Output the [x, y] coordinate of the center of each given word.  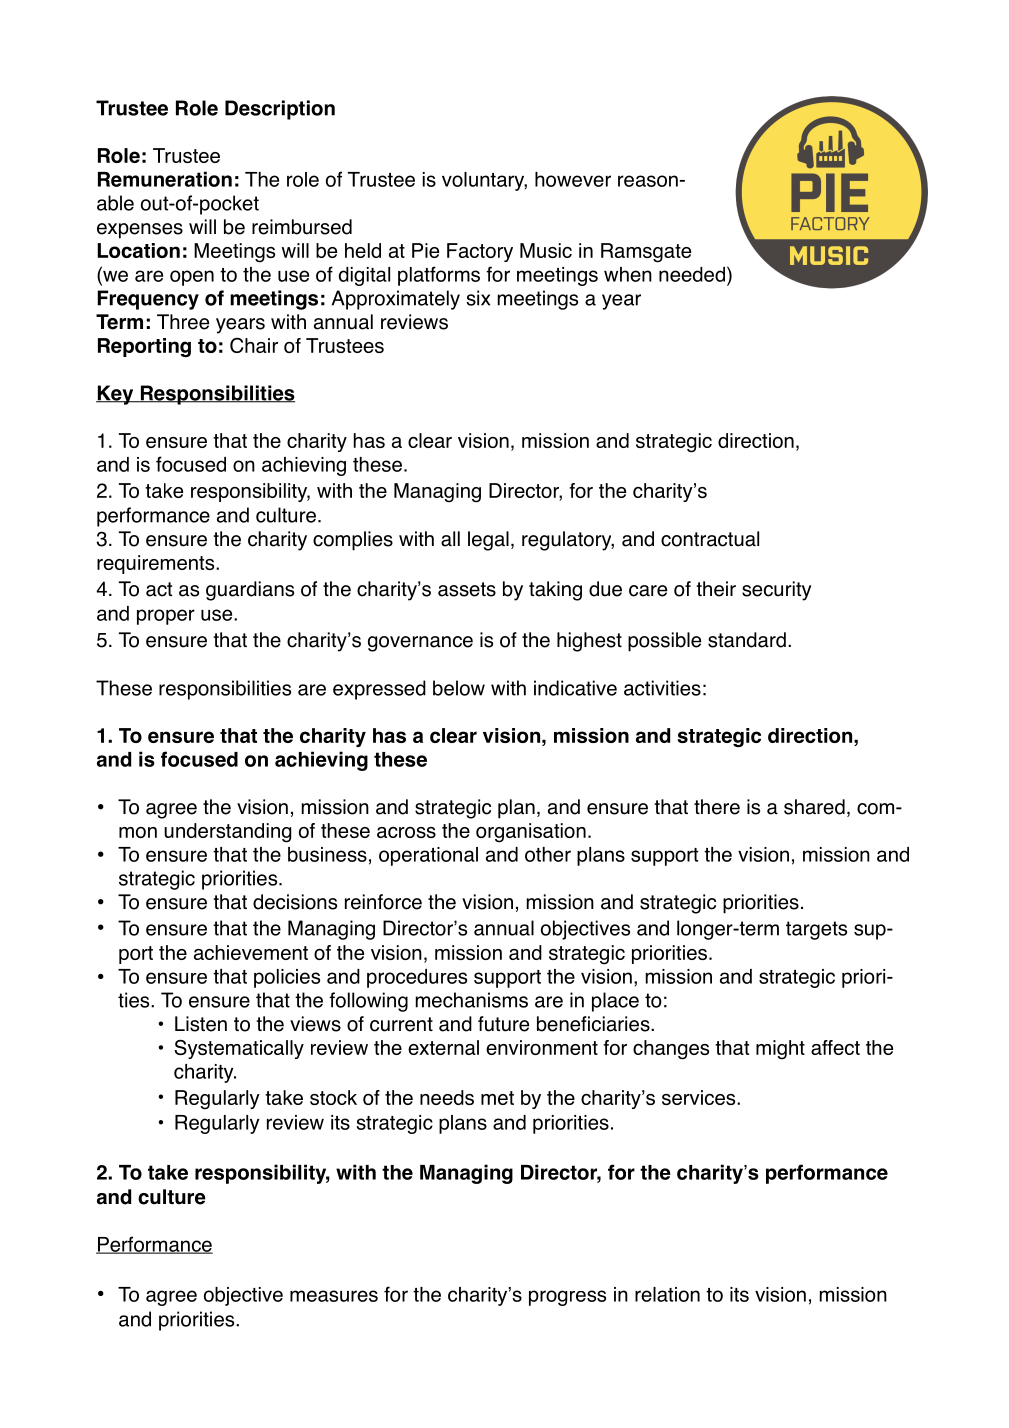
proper [166, 617]
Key [116, 395]
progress [567, 1298]
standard [747, 640]
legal [488, 541]
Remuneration [165, 179]
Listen [201, 1024]
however [573, 179]
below [459, 688]
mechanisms [472, 1000]
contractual [710, 539]
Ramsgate [646, 253]
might [780, 1050]
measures [334, 1296]
